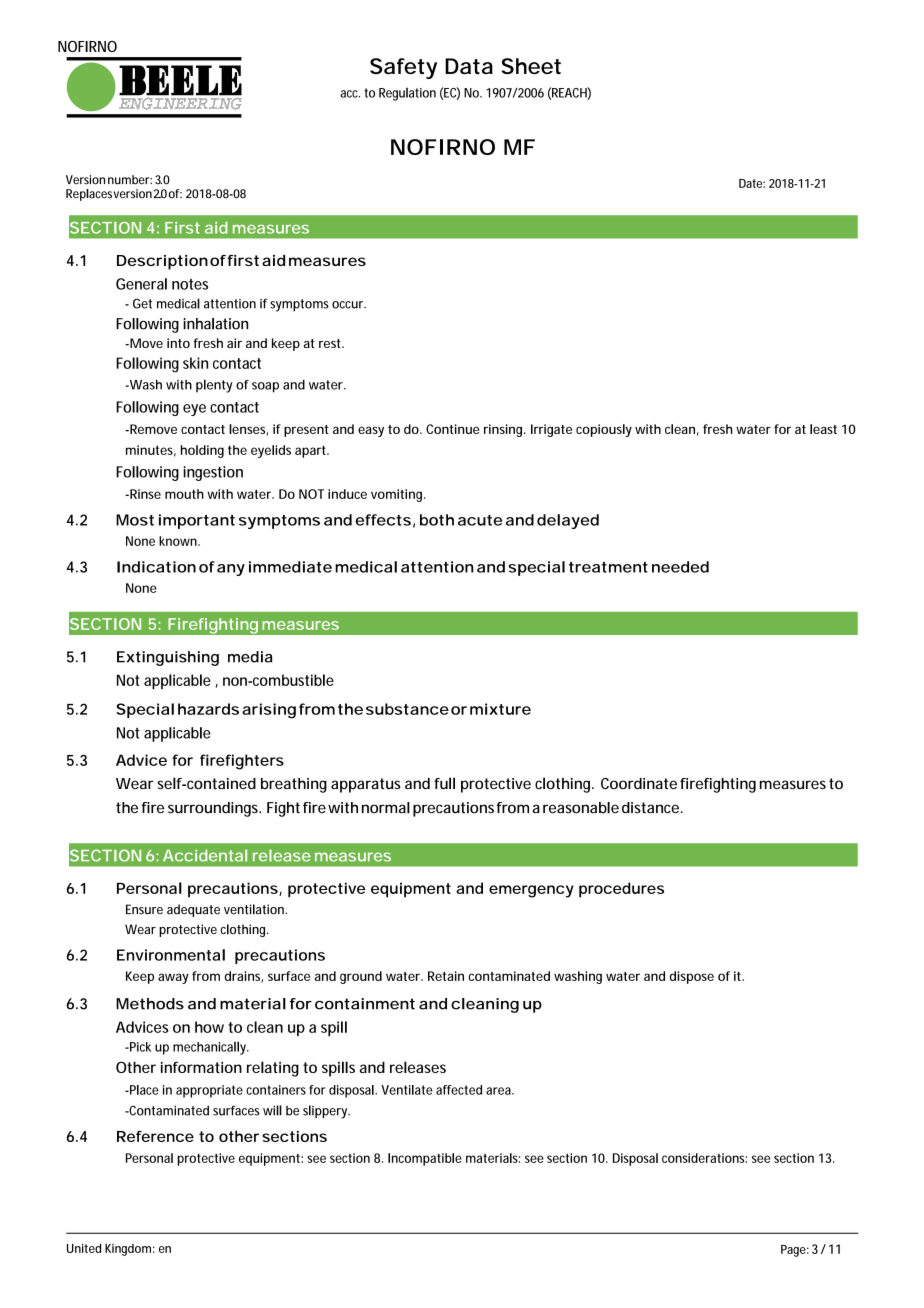 Image resolution: width=924 pixels, height=1308 pixels. I want to click on skin, so click(195, 363).
